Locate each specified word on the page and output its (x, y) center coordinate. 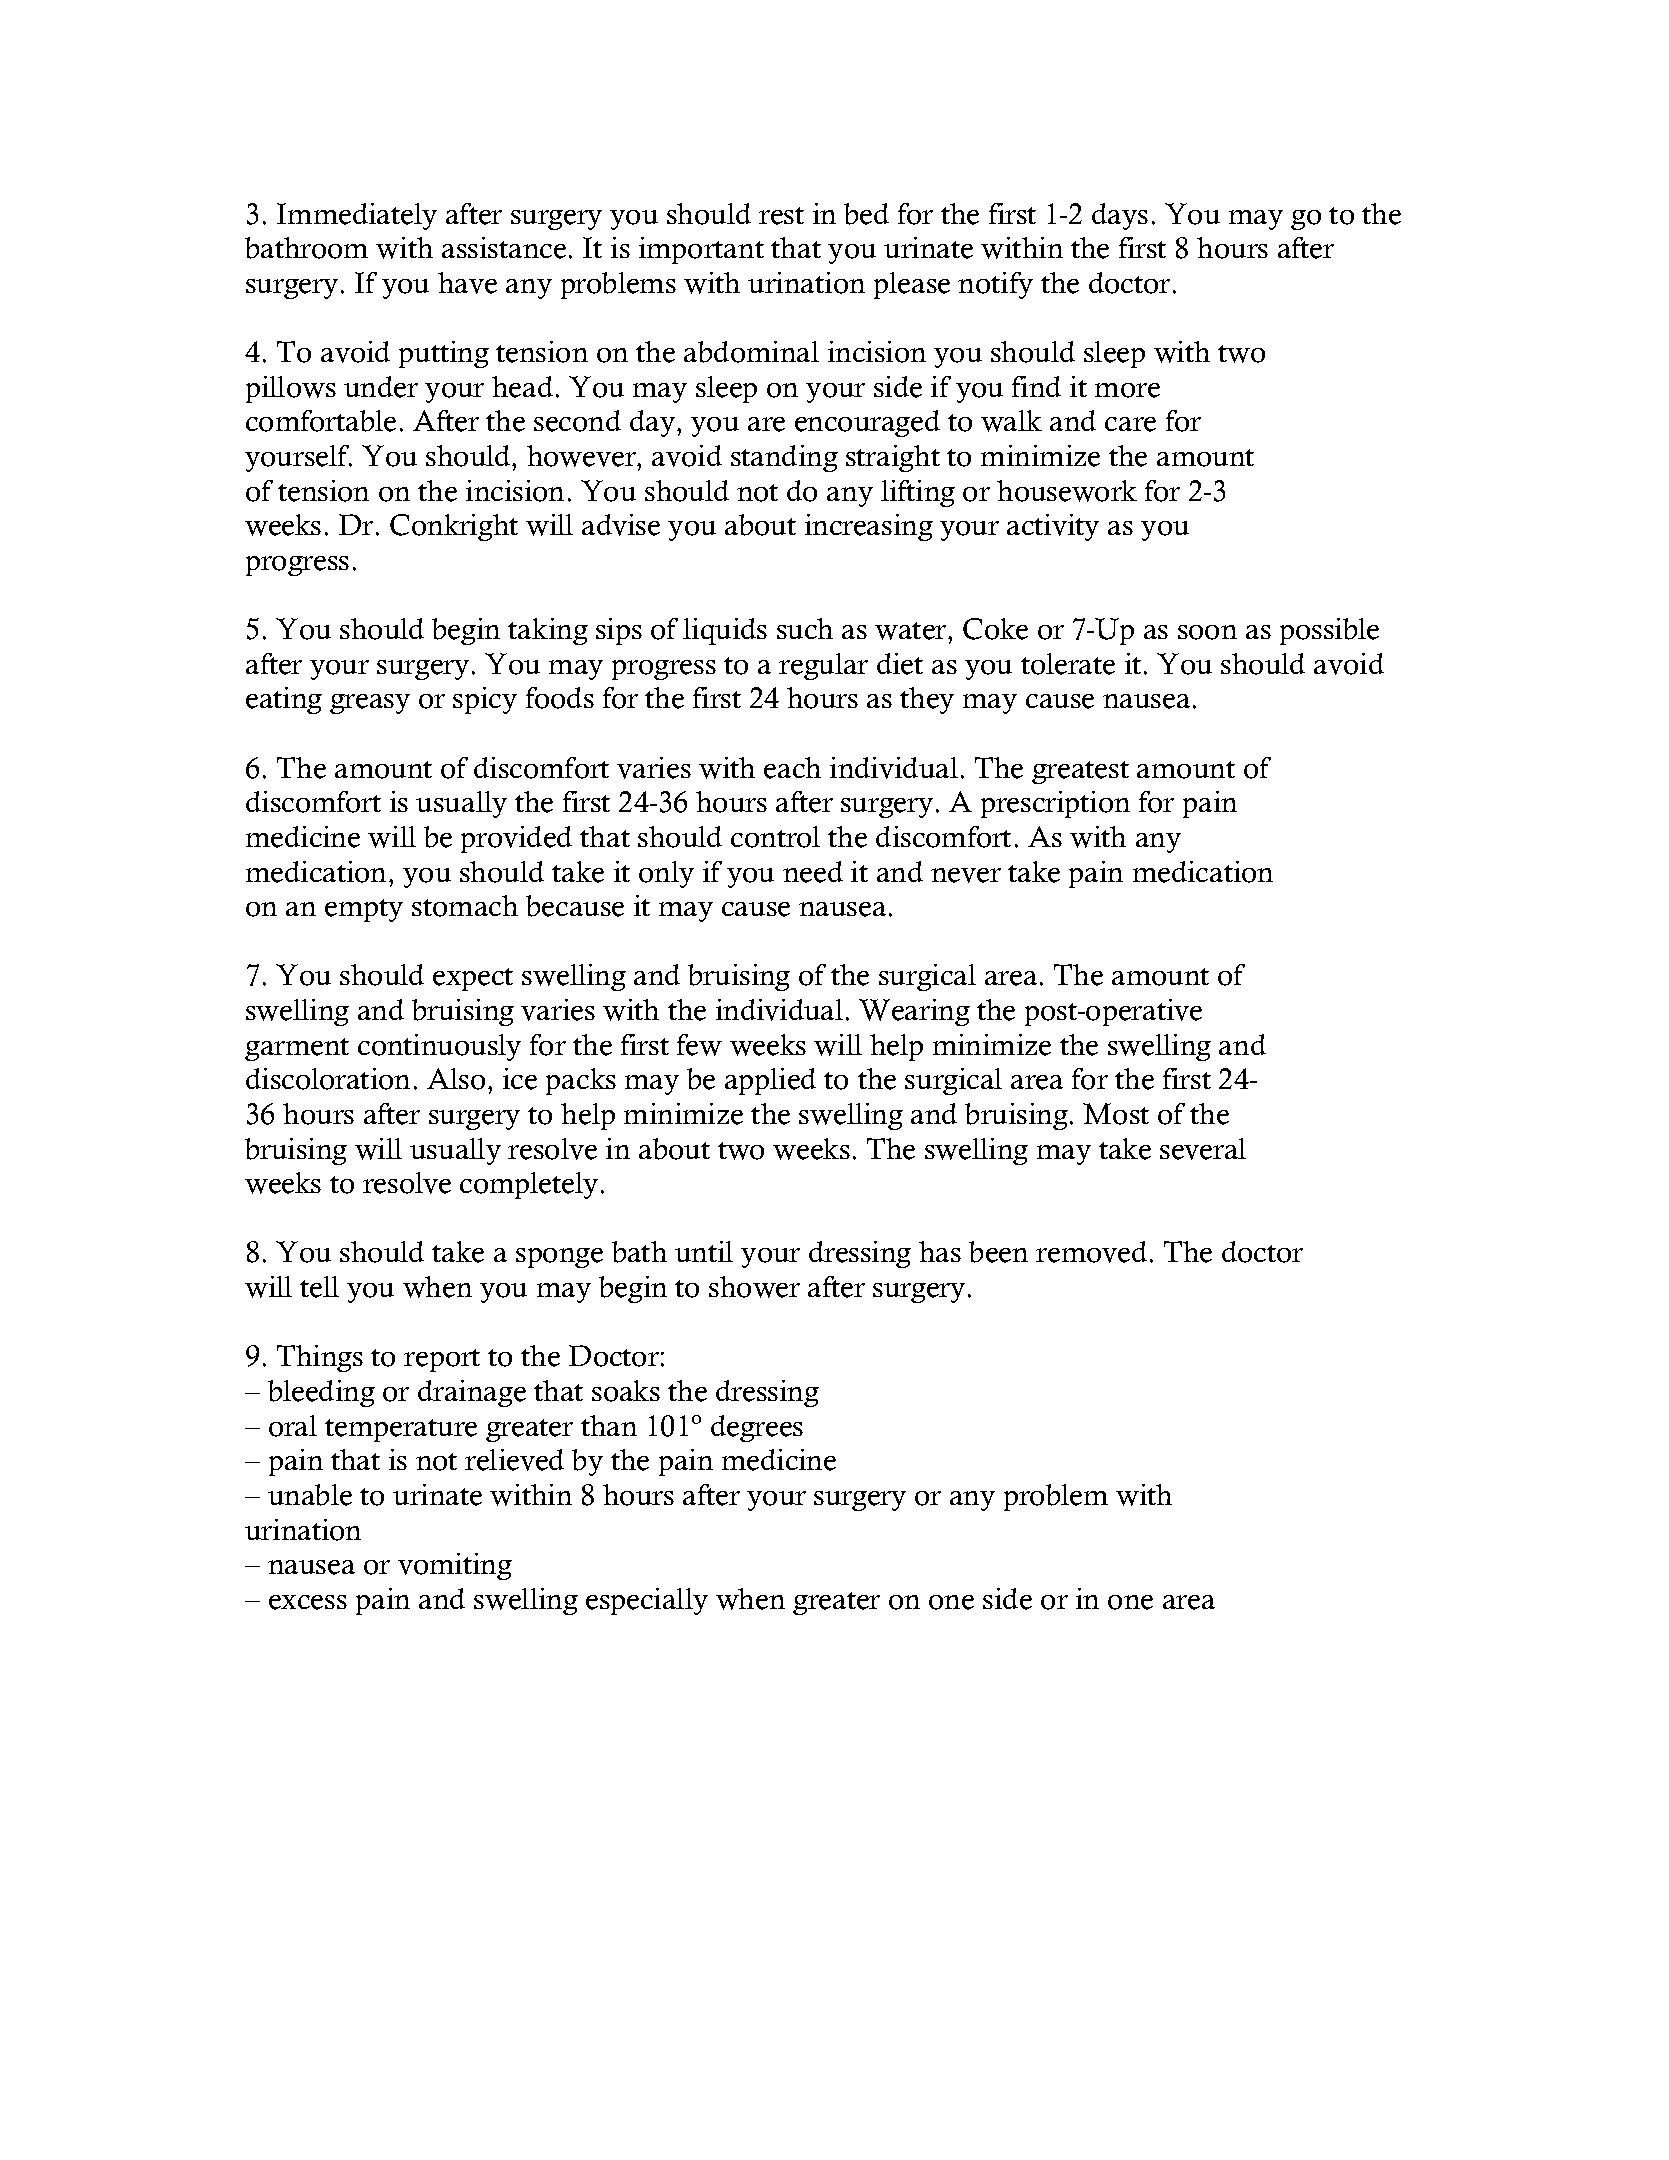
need (813, 872)
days (1120, 216)
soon (1207, 632)
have (467, 283)
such (805, 628)
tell (319, 1287)
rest (781, 216)
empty (364, 910)
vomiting (455, 1566)
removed (1091, 1252)
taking (548, 631)
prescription (1055, 804)
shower (754, 1287)
